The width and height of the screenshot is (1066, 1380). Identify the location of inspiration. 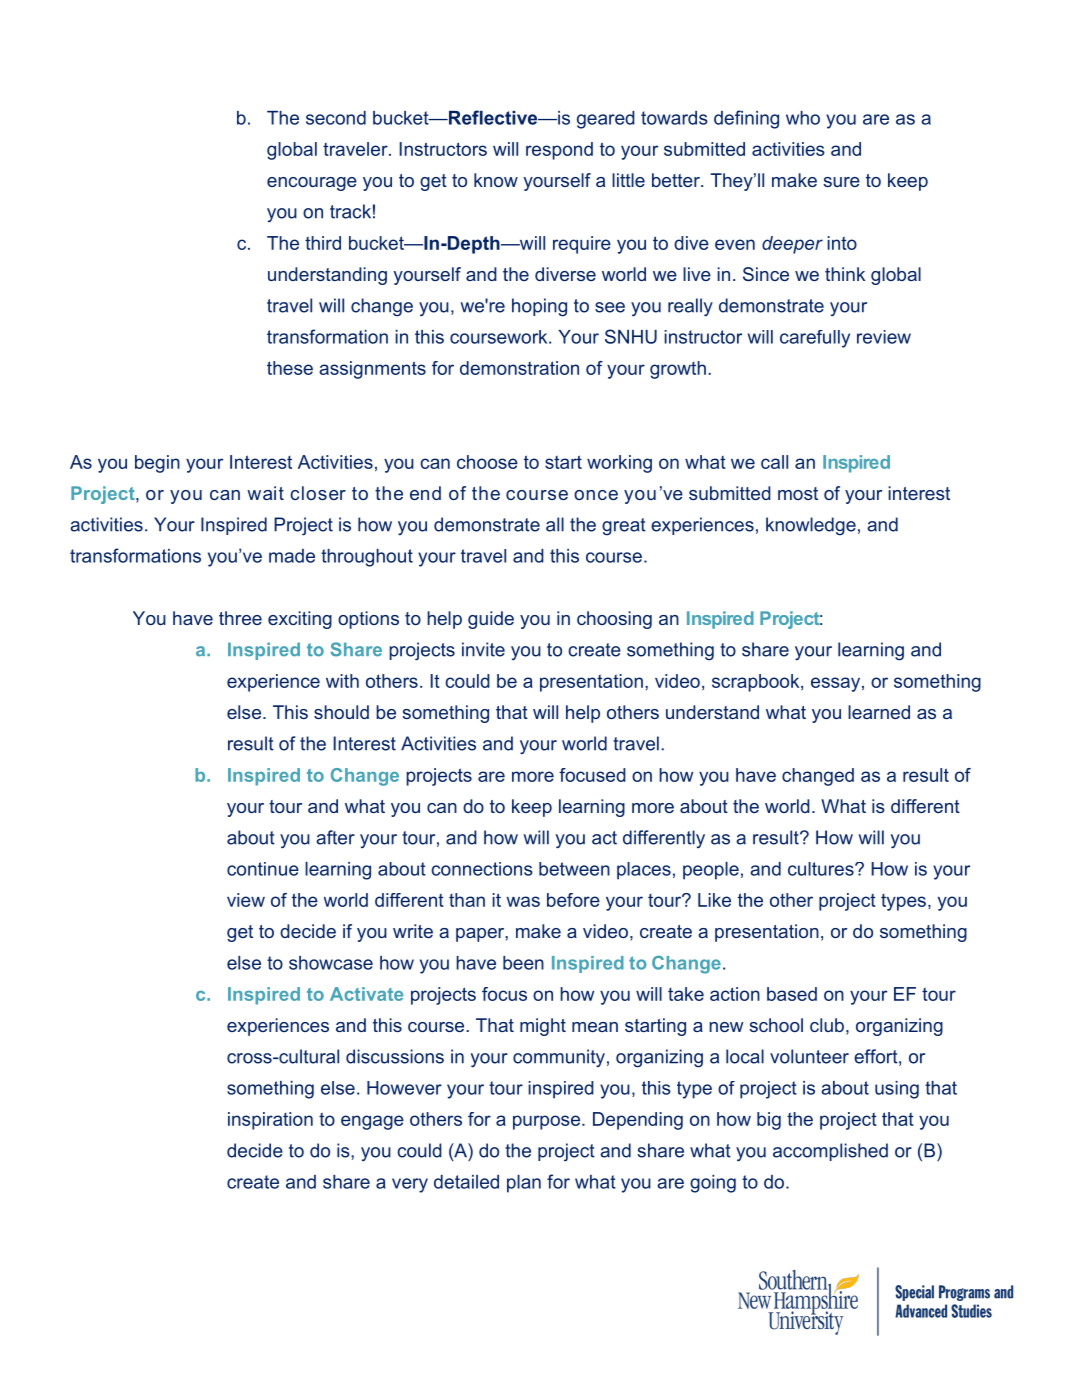
(270, 1121).
